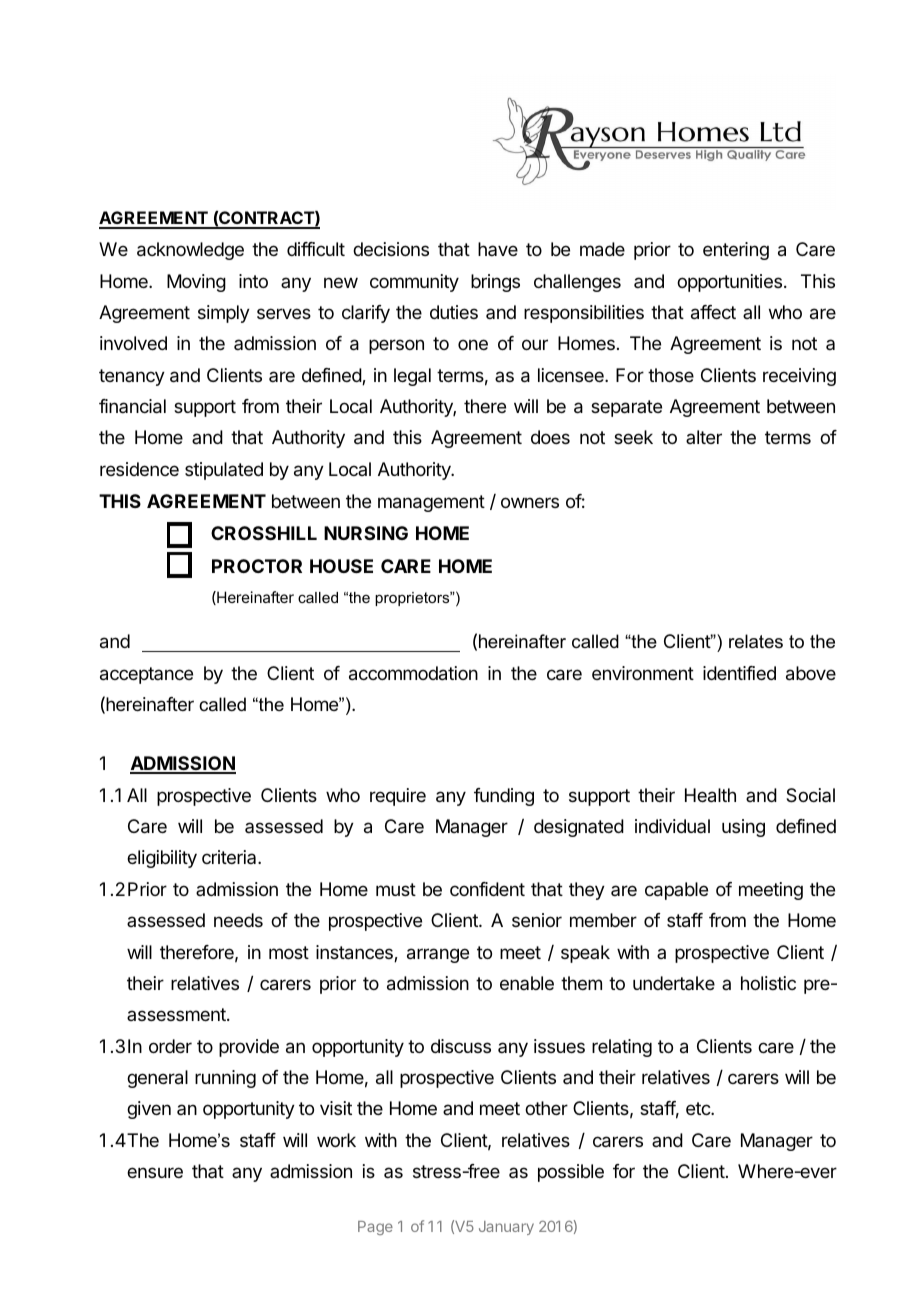  I want to click on arrange, so click(438, 955).
